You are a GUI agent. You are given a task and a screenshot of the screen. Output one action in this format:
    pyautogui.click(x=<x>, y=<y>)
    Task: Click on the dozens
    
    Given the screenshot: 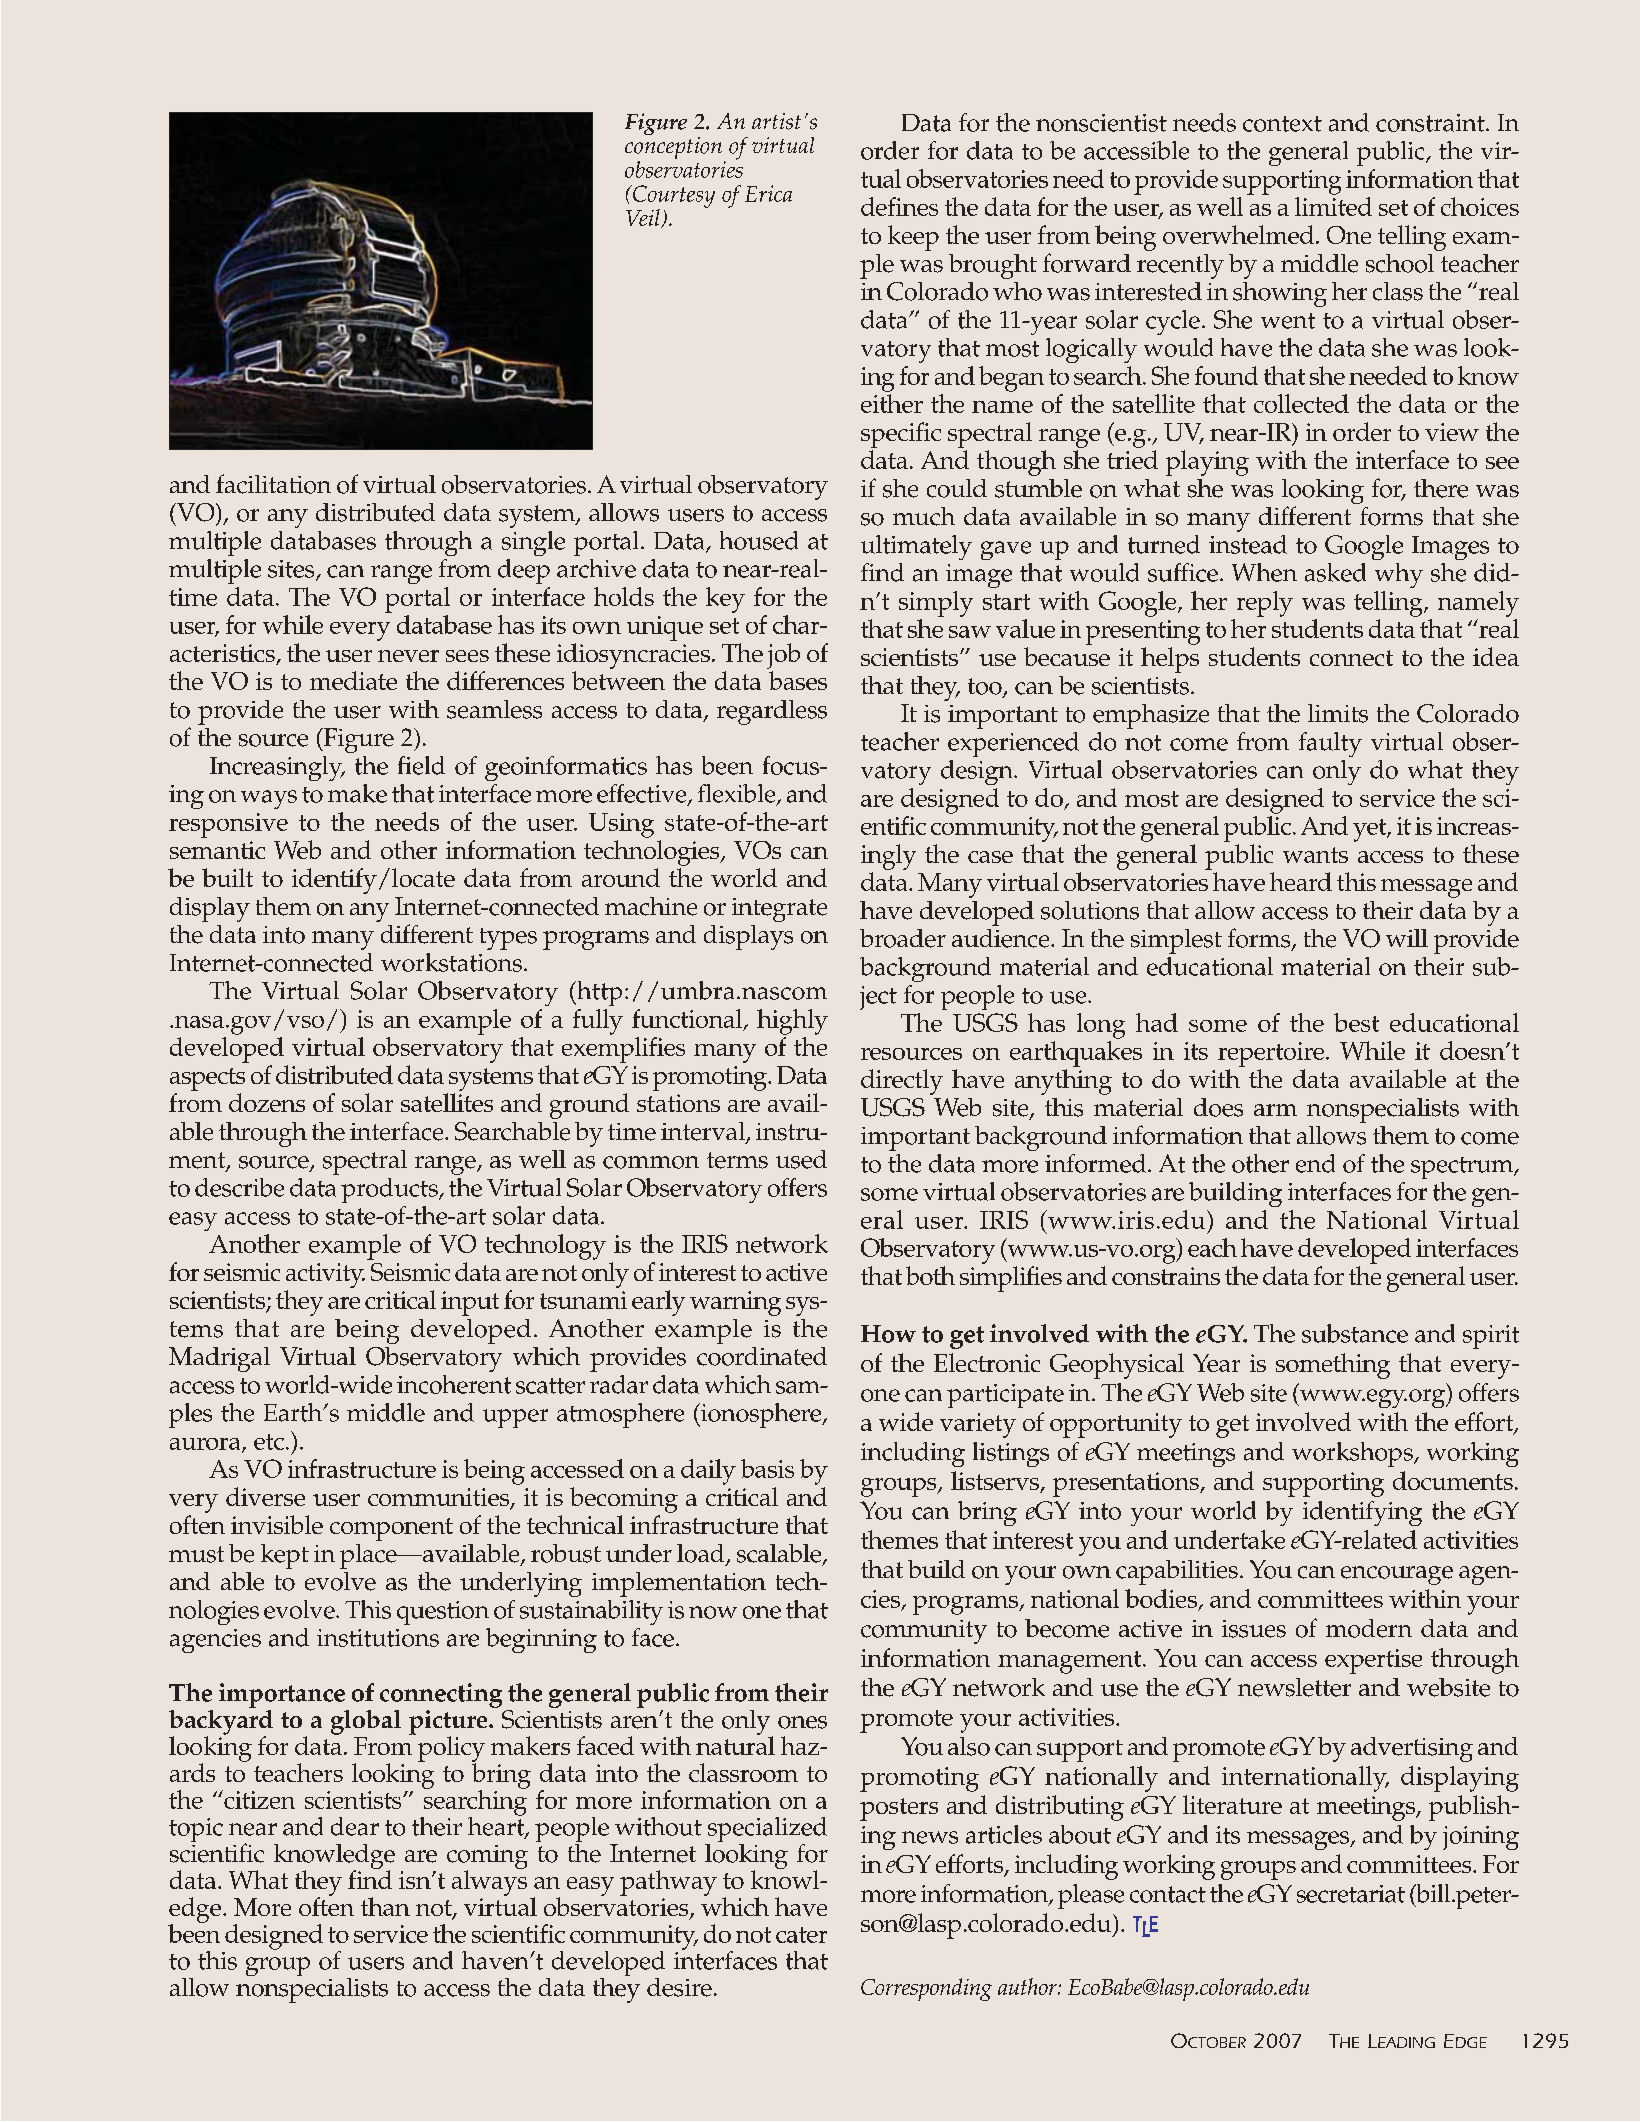 What is the action you would take?
    pyautogui.click(x=267, y=1102)
